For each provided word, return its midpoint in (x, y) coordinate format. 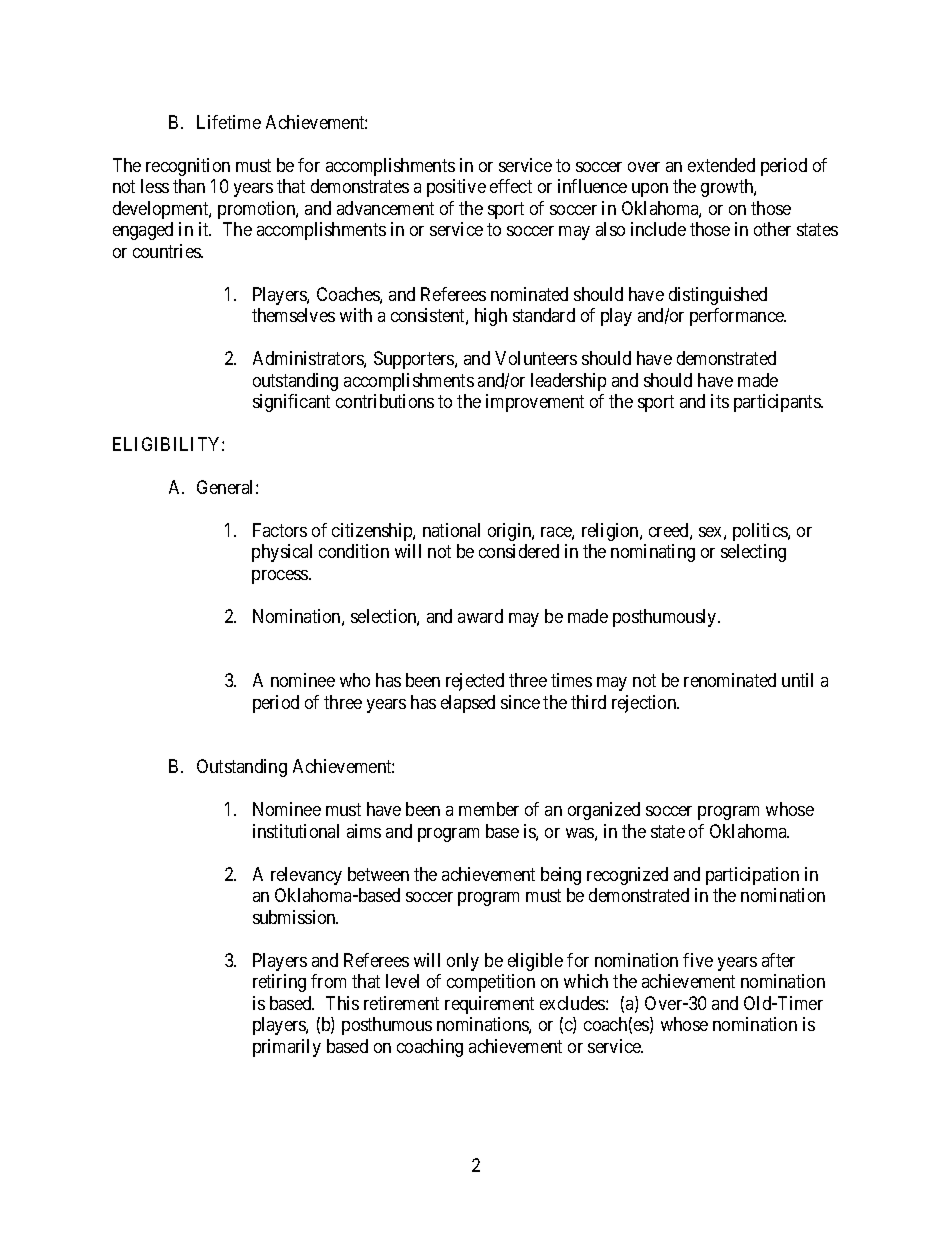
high (491, 317)
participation (752, 876)
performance (738, 317)
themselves (293, 315)
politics (761, 532)
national (451, 530)
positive (456, 188)
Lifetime (229, 122)
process (281, 577)
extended (721, 165)
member (489, 809)
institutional (296, 831)
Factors (280, 530)
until (797, 680)
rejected (475, 682)
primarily (287, 1048)
